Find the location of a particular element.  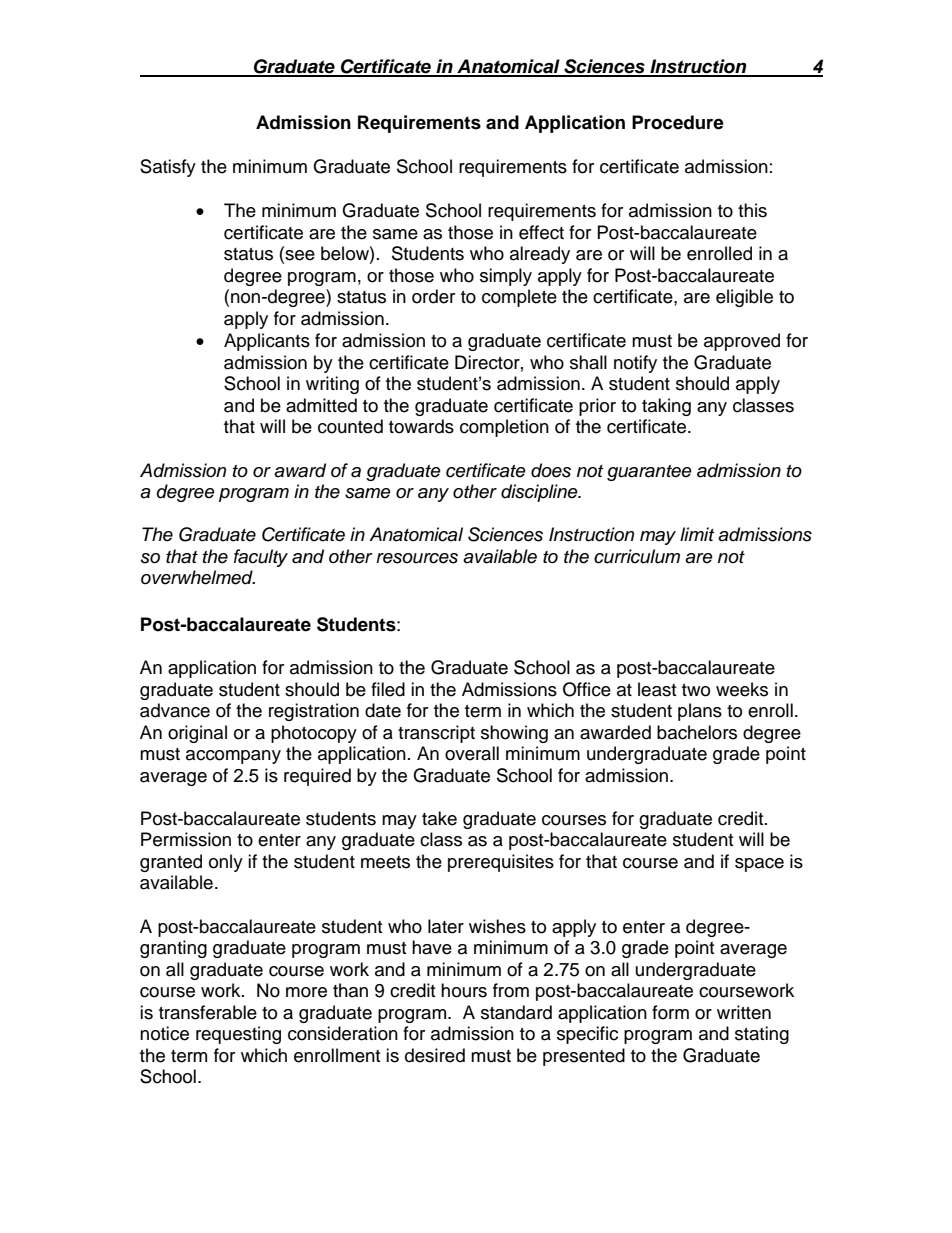

effect is located at coordinates (541, 232).
